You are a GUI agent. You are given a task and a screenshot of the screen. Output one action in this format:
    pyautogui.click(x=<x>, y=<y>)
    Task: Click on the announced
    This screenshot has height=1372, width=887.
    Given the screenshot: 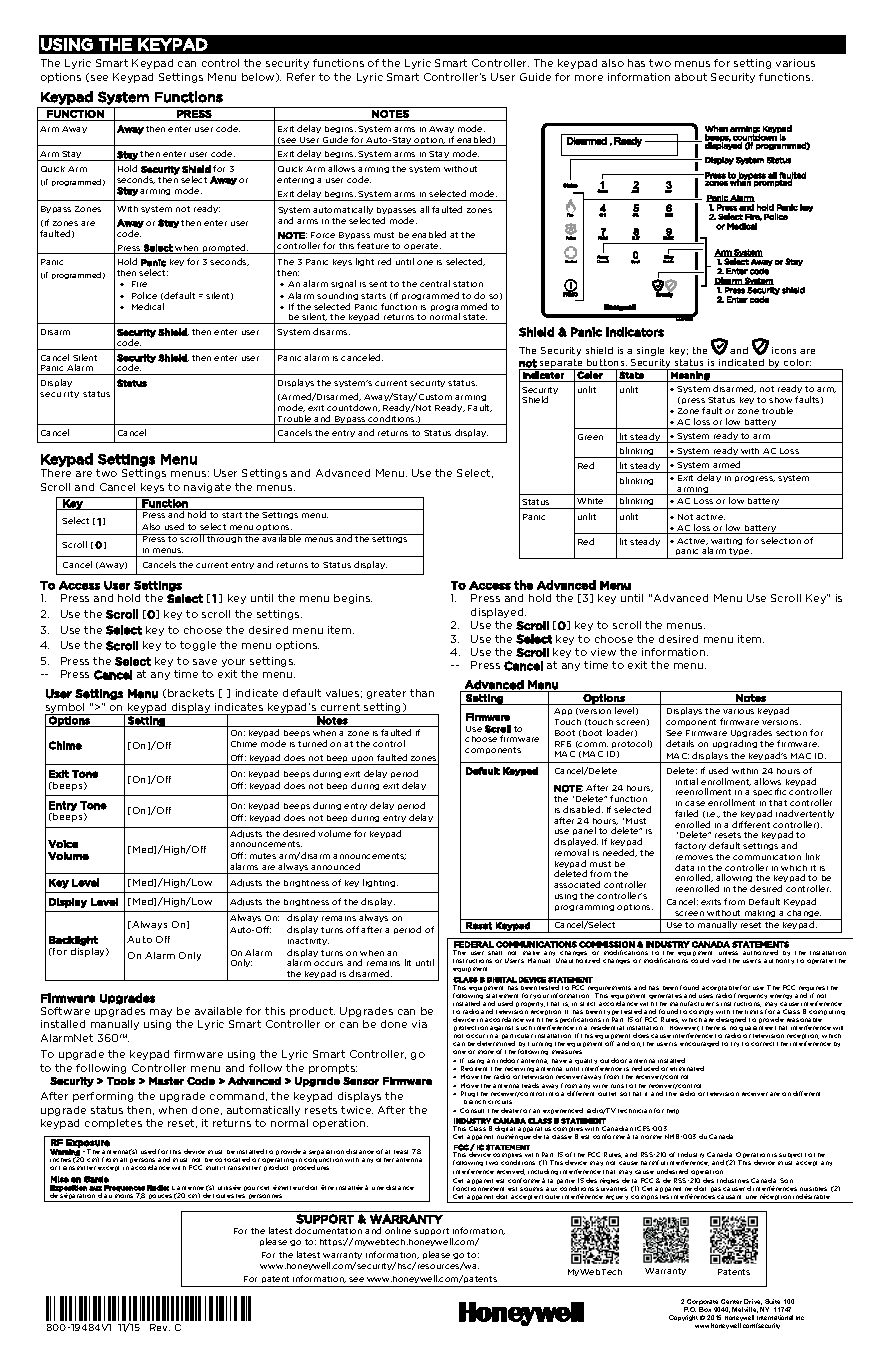 What is the action you would take?
    pyautogui.click(x=335, y=866)
